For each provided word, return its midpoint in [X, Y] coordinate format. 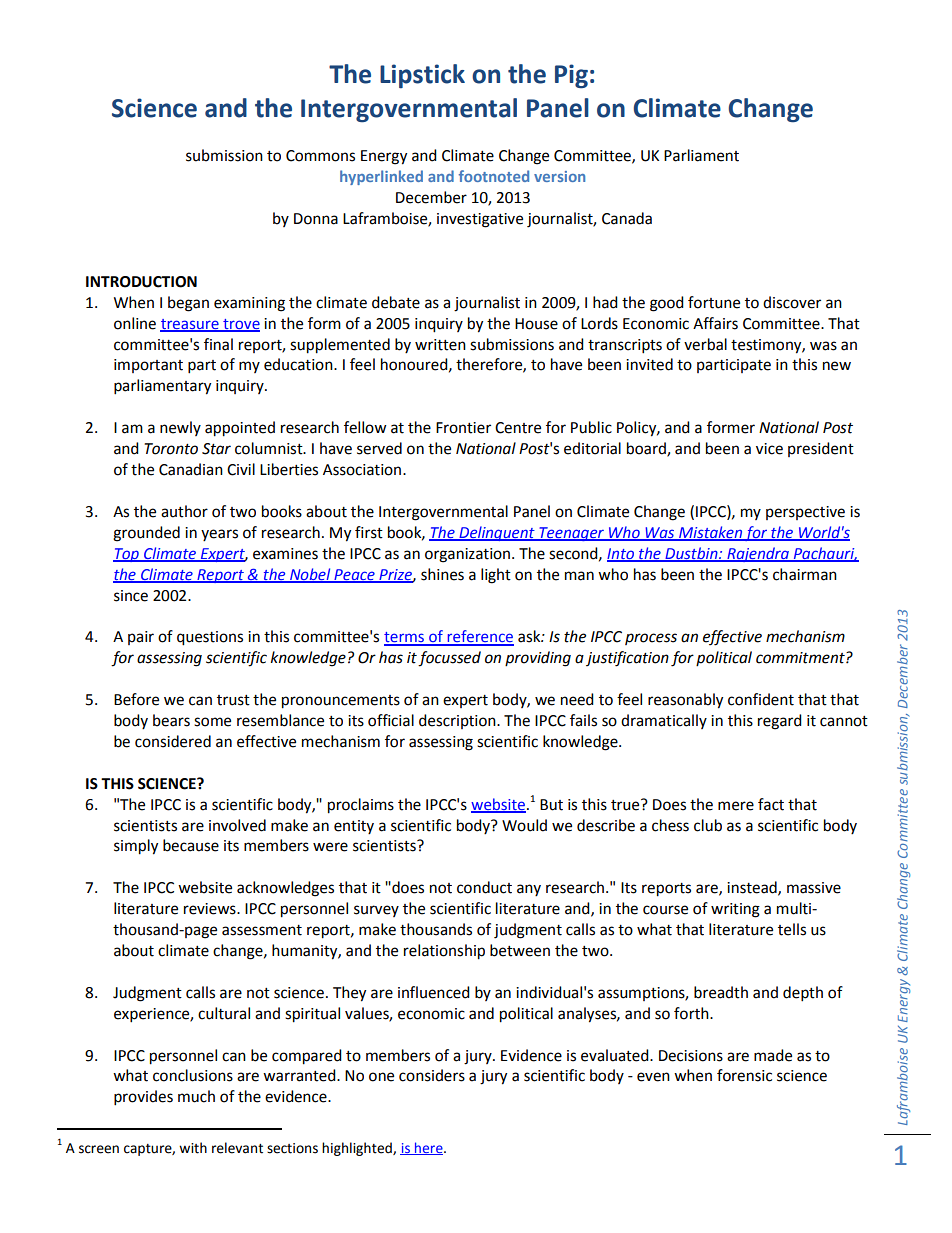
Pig [571, 76]
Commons [320, 156]
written [440, 345]
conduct [484, 887]
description [458, 721]
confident [761, 699]
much [196, 1096]
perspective [805, 513]
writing [735, 910]
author [184, 511]
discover [792, 302]
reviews [211, 909]
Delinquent [497, 533]
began [188, 304]
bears [171, 720]
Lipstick [422, 76]
